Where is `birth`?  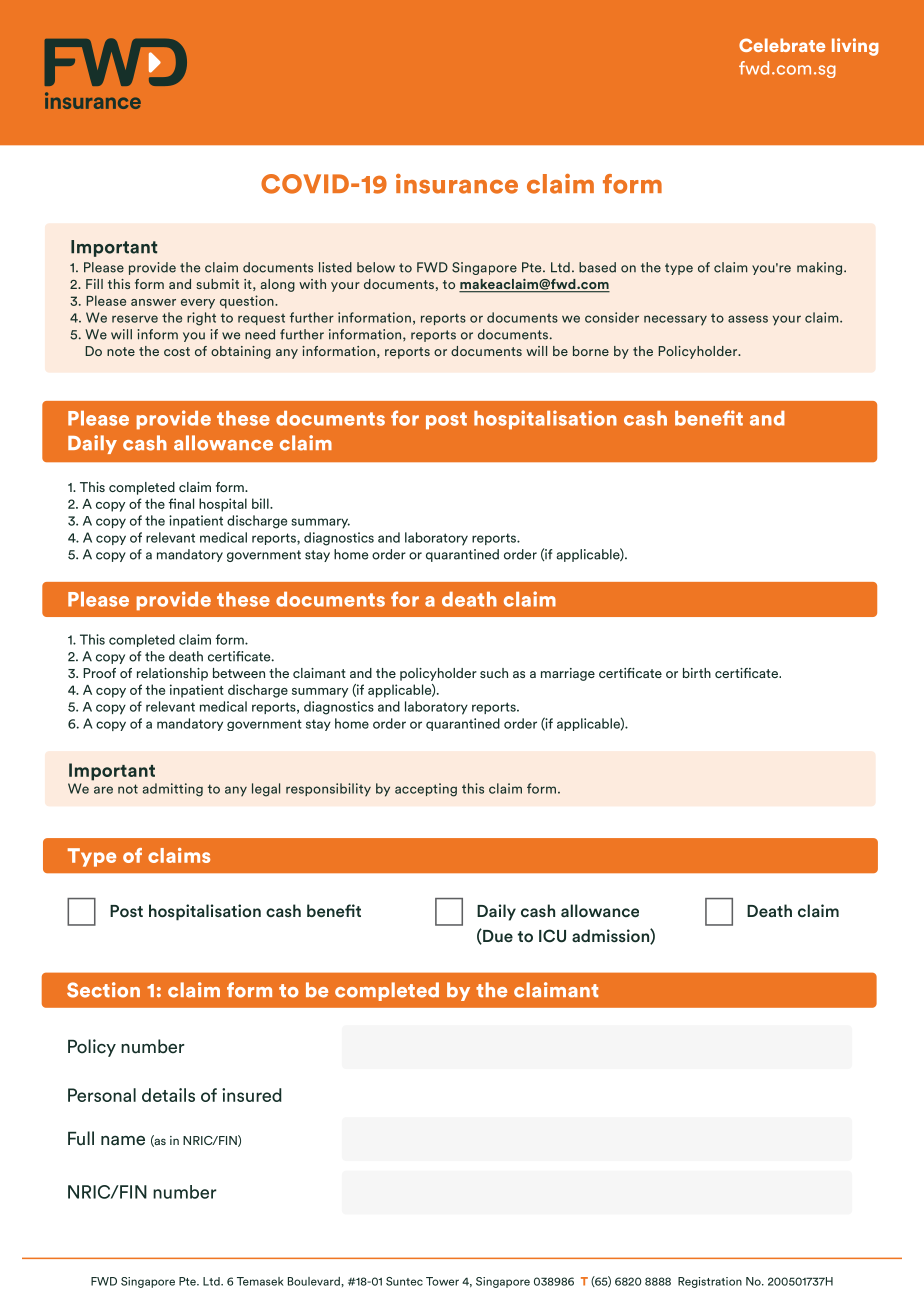
birth is located at coordinates (697, 673).
